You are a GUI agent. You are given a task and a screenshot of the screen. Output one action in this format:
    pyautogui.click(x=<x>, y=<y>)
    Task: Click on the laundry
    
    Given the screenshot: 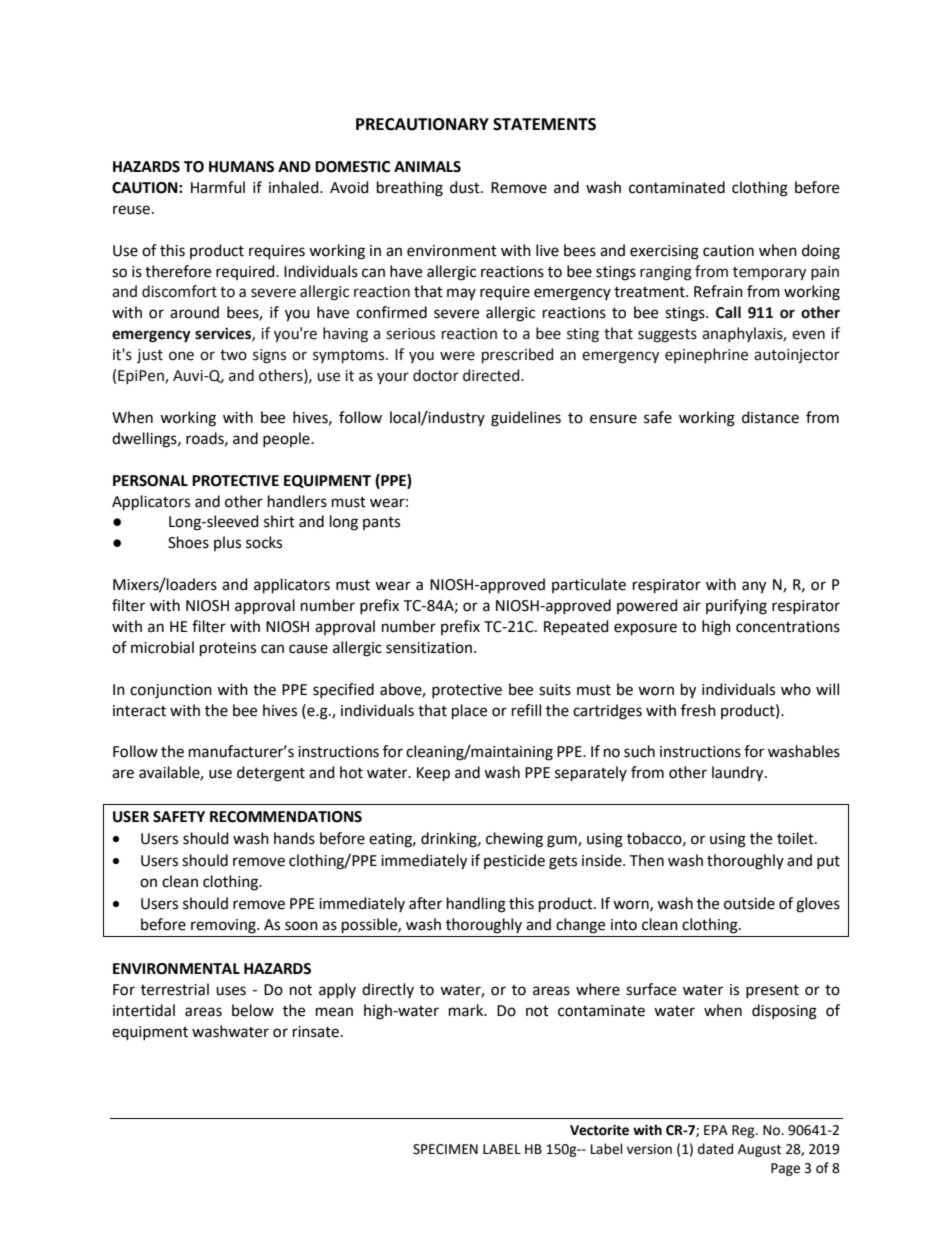 What is the action you would take?
    pyautogui.click(x=739, y=774)
